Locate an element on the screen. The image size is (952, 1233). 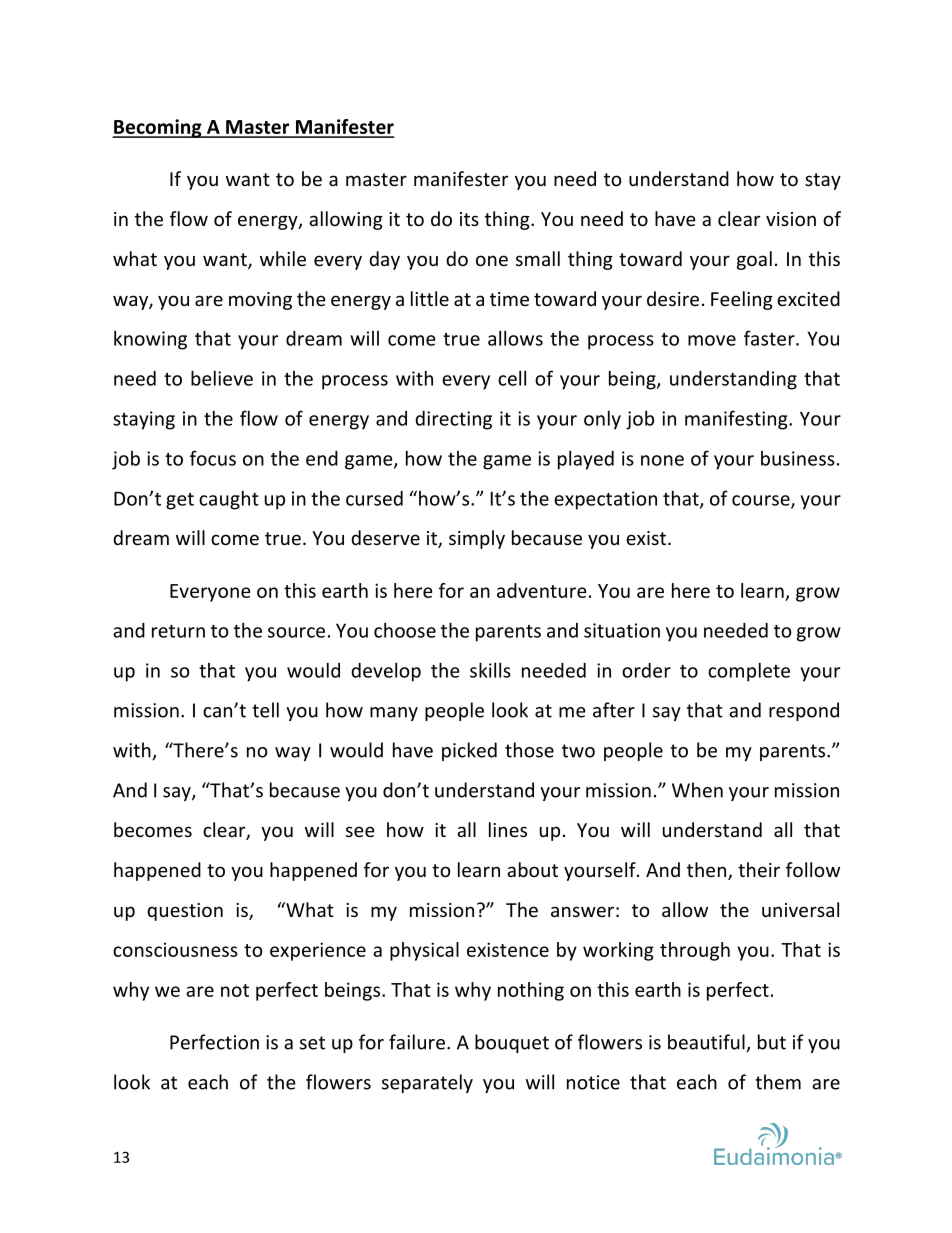
return is located at coordinates (178, 631).
